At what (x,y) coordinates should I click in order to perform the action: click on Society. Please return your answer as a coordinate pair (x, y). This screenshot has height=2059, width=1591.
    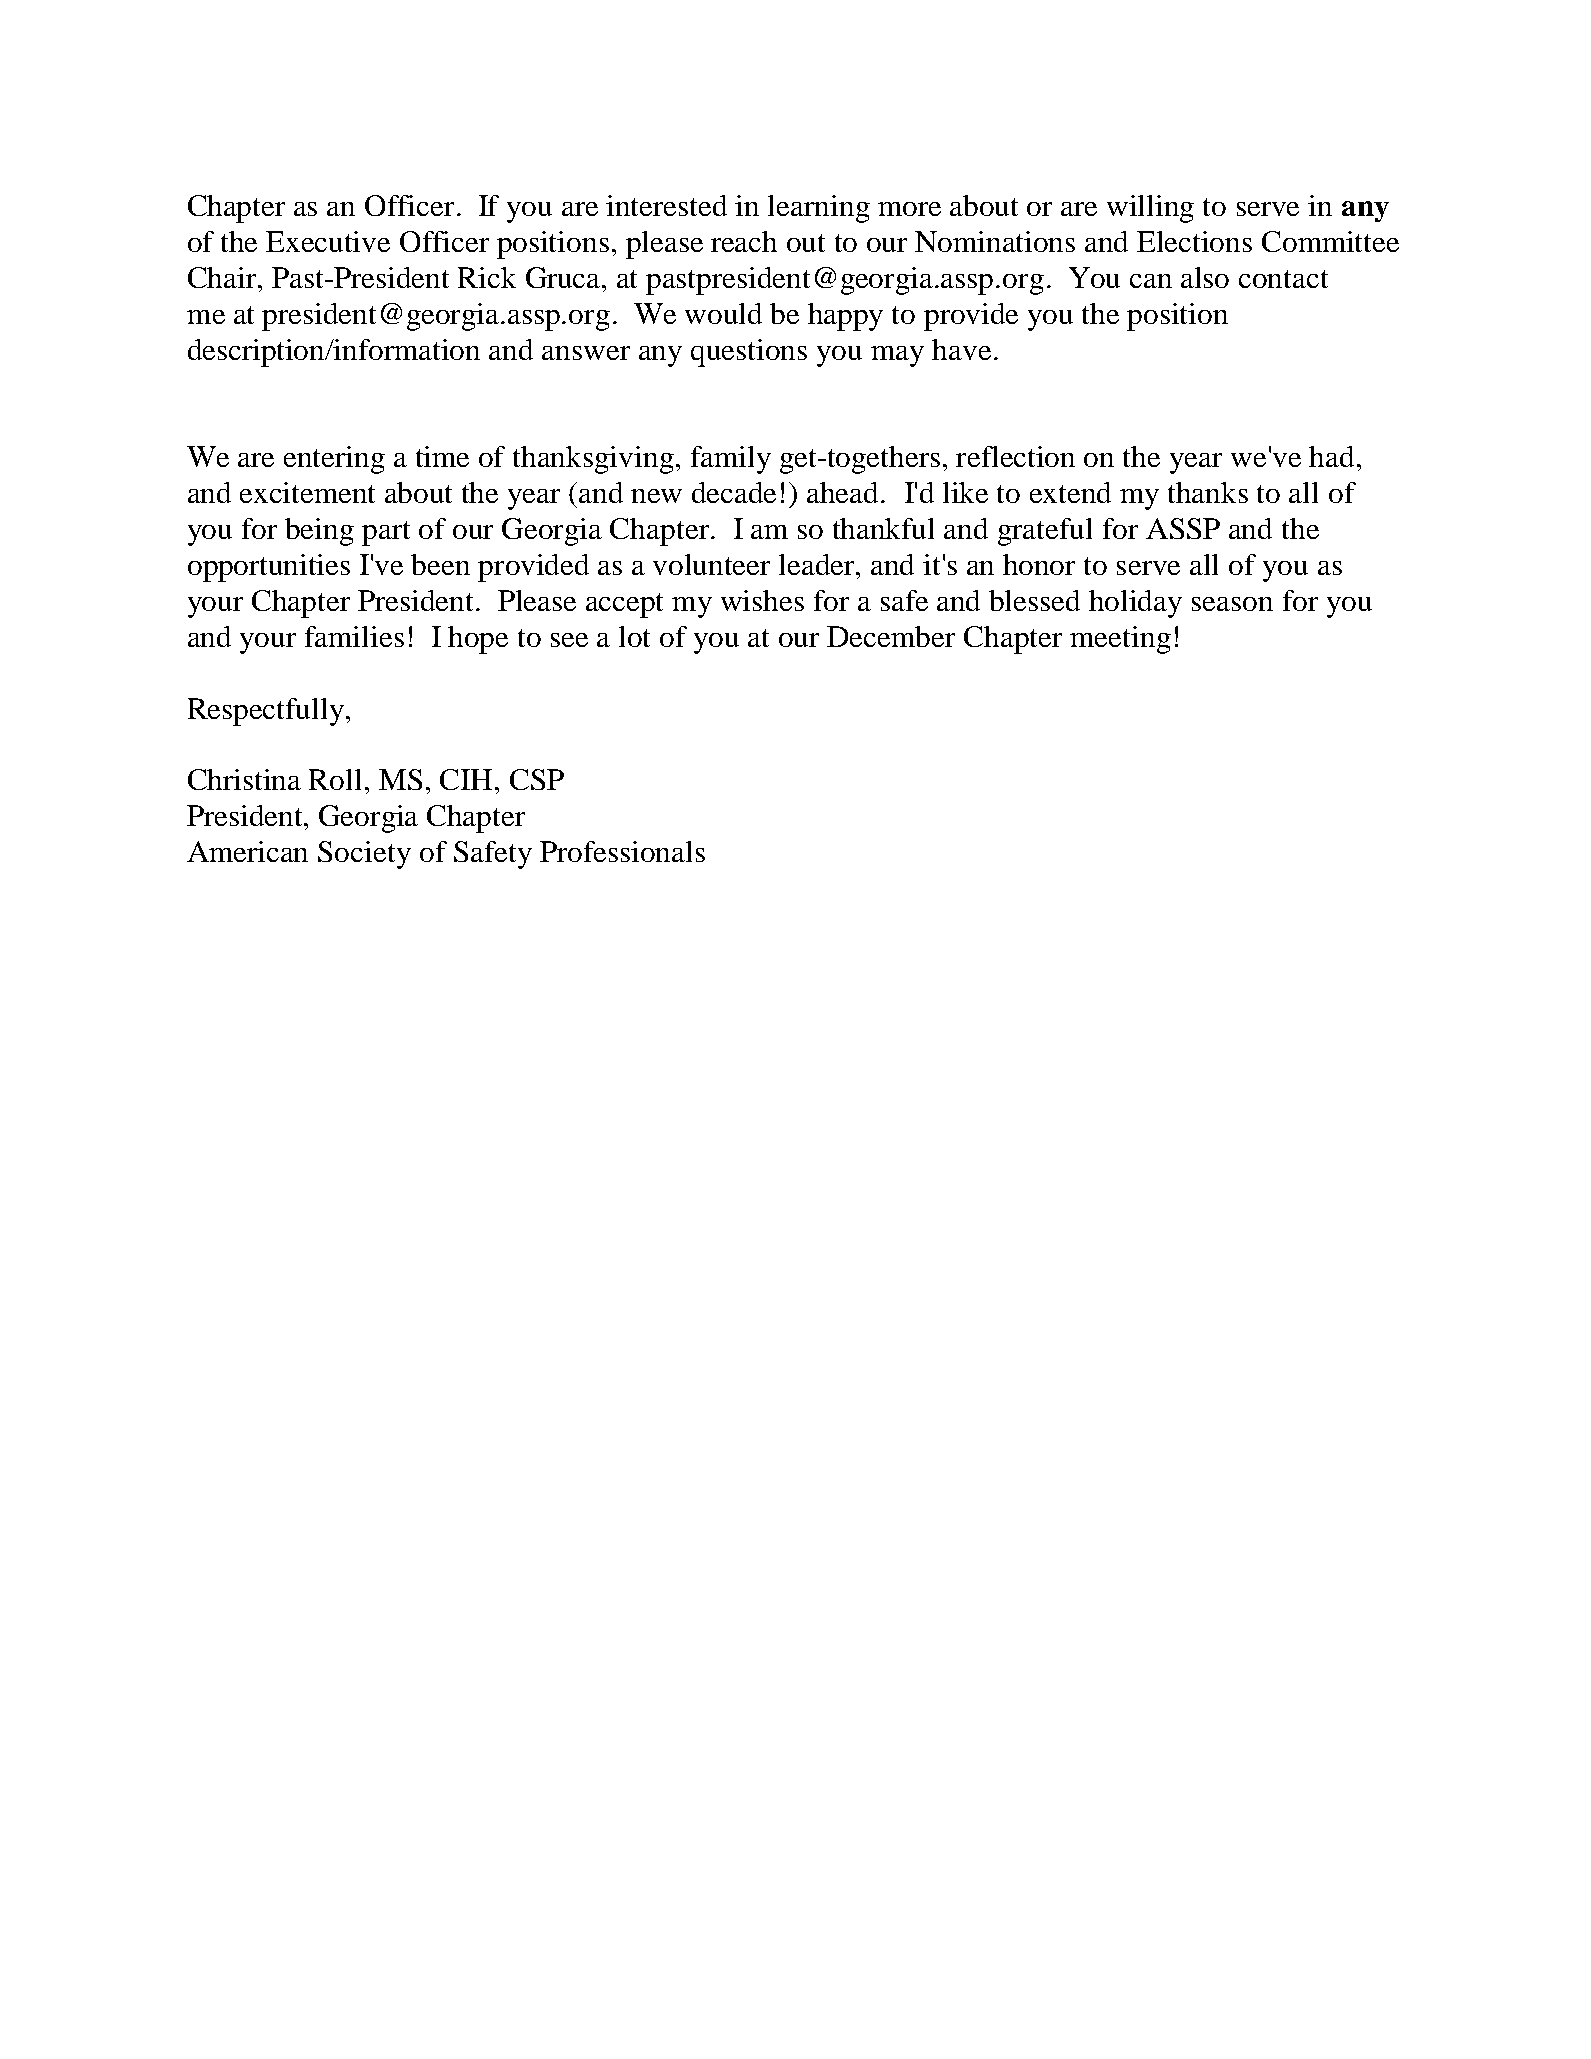
    Looking at the image, I should click on (364, 855).
